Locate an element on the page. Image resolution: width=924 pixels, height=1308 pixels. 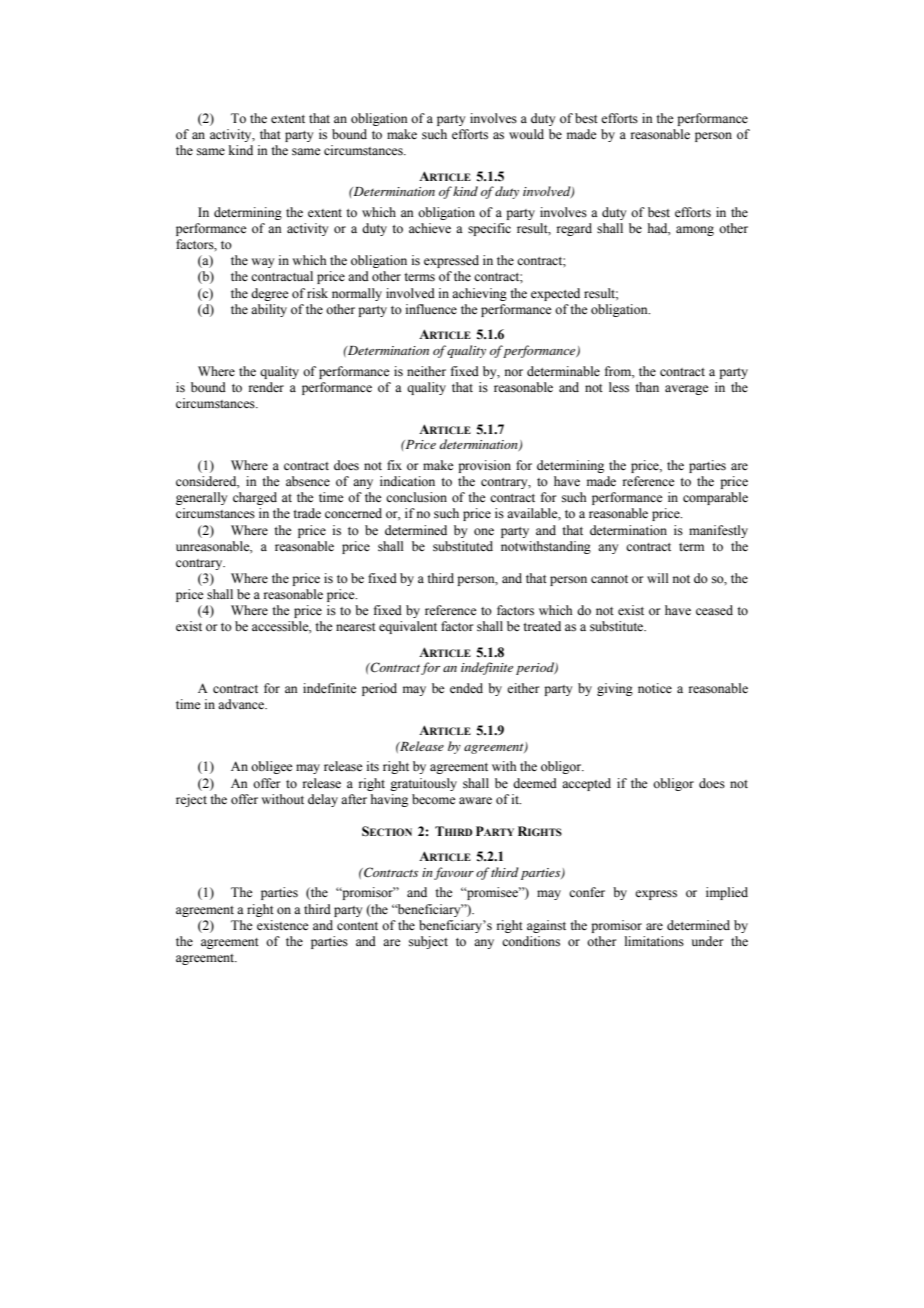
among is located at coordinates (695, 231).
